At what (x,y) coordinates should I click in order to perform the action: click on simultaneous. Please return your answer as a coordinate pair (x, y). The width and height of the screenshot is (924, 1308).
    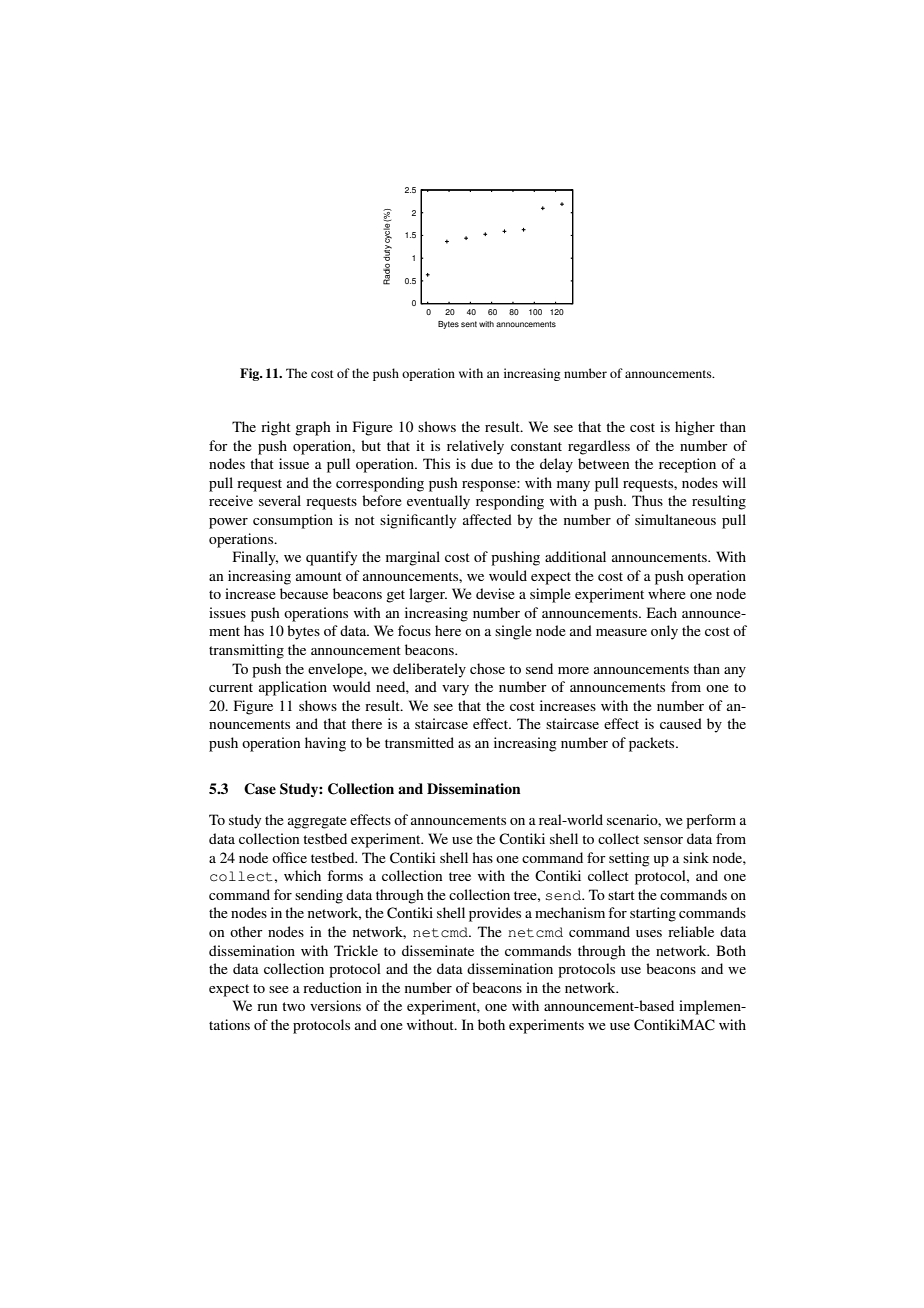
    Looking at the image, I should click on (675, 519).
